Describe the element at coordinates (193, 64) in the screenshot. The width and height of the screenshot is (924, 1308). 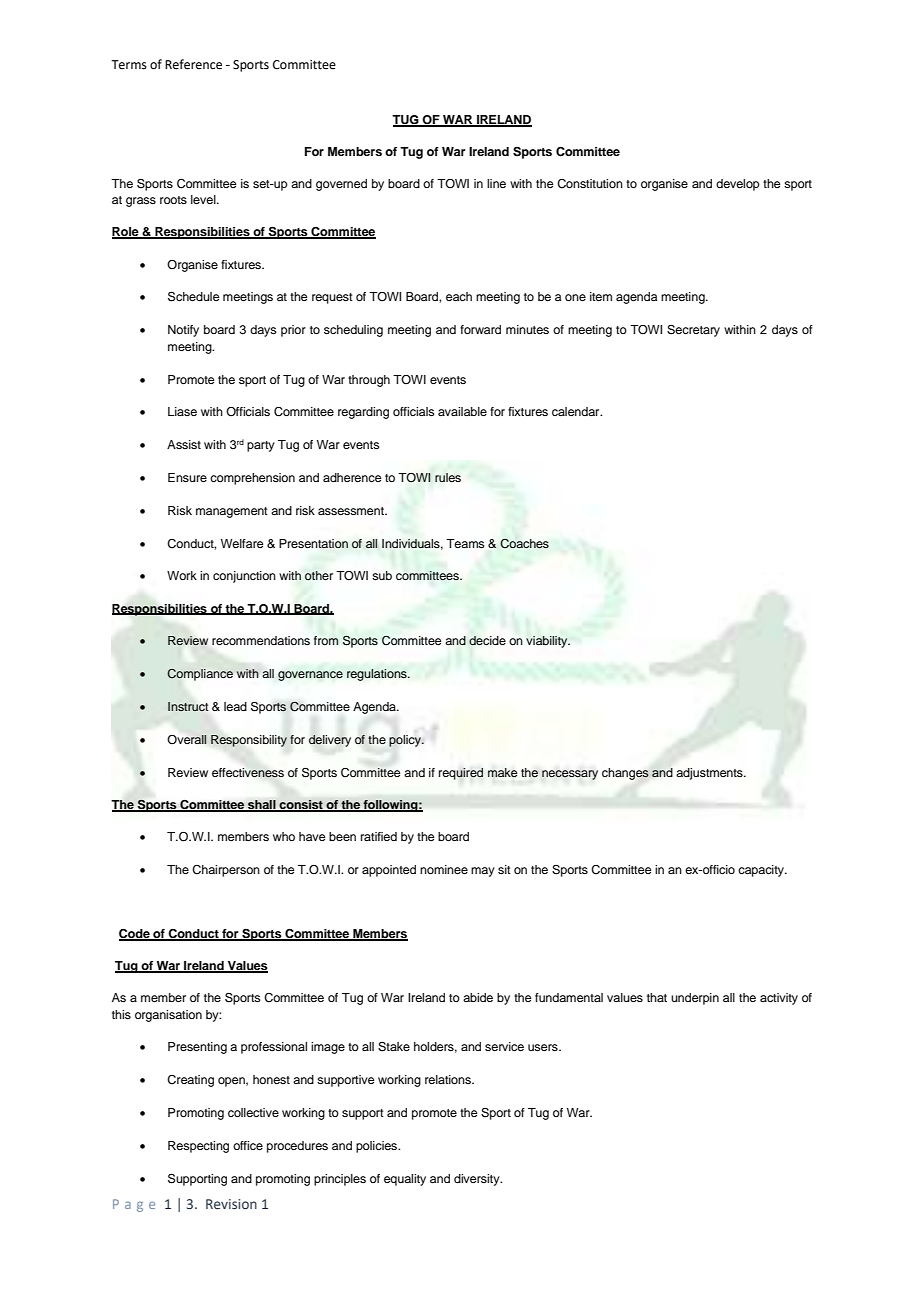
I see `Reference` at that location.
